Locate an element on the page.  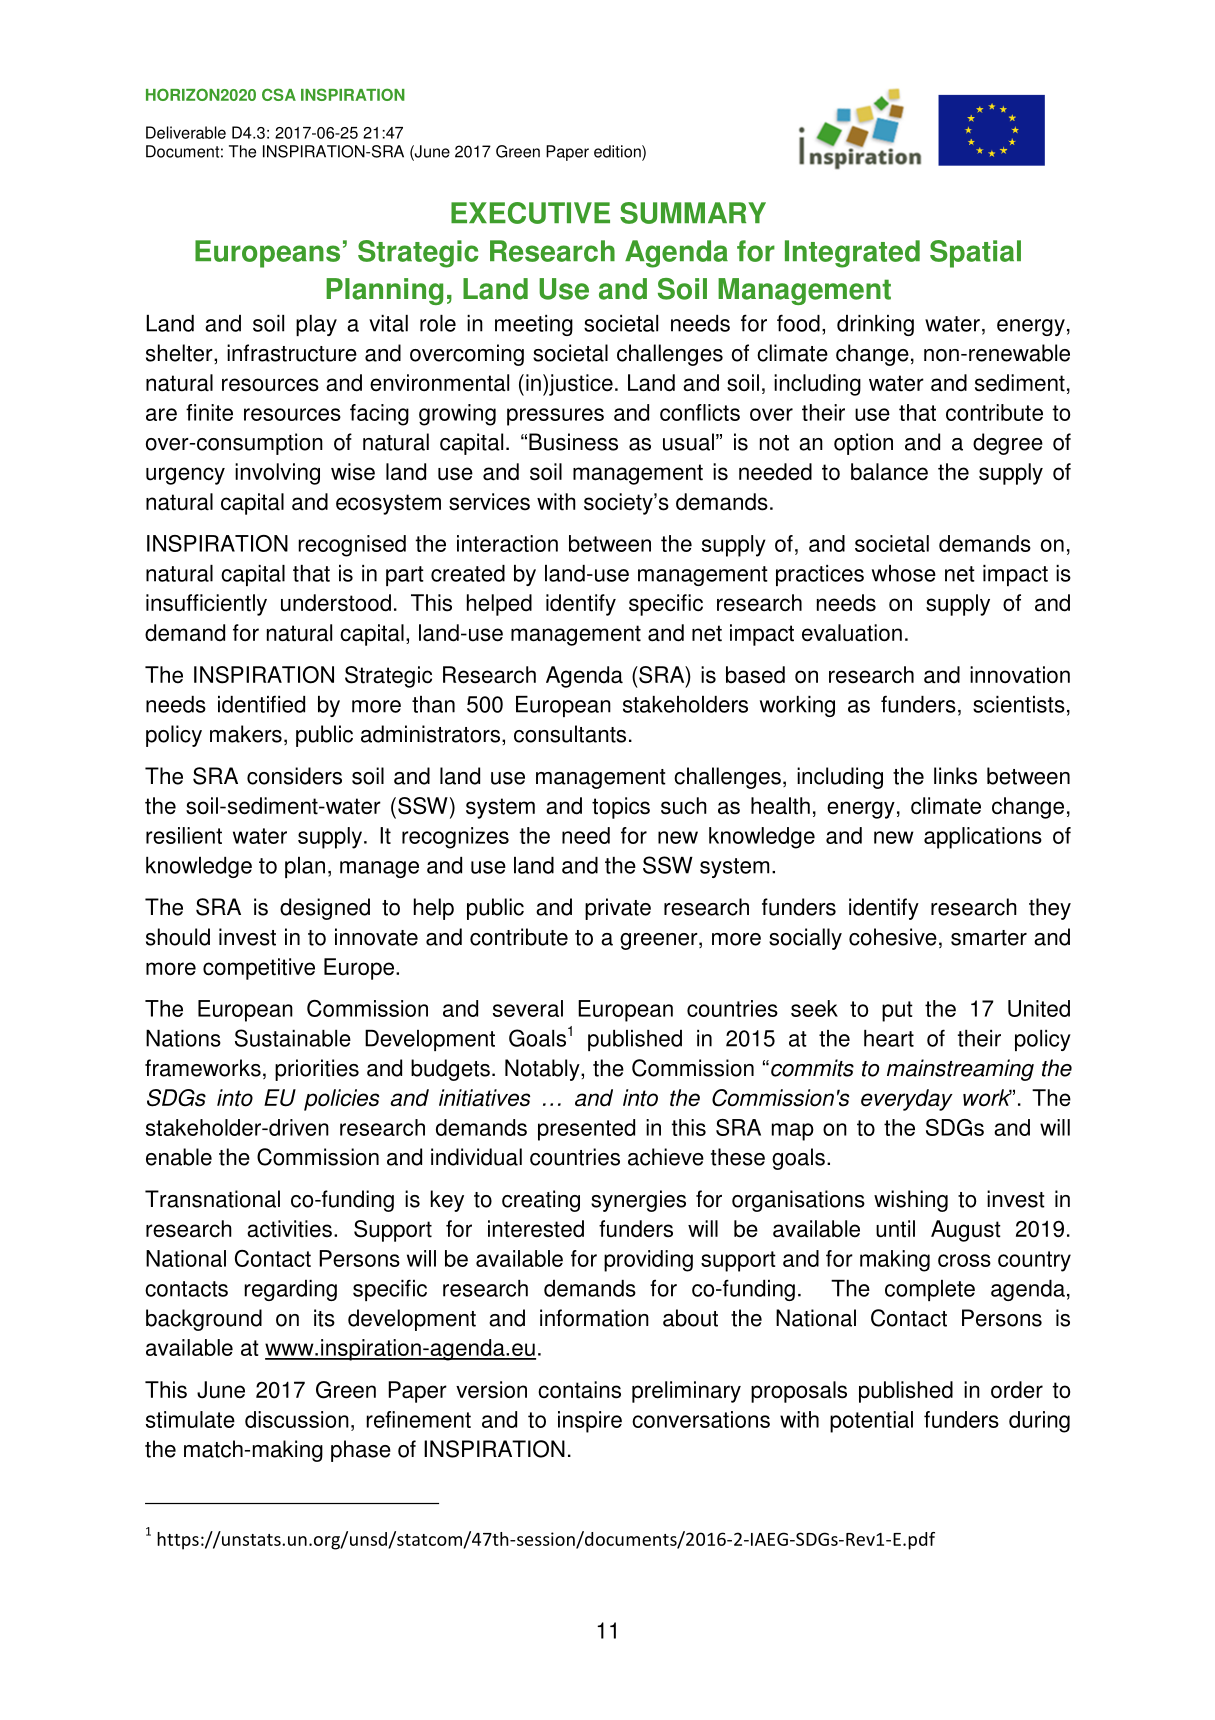
designed is located at coordinates (325, 909).
